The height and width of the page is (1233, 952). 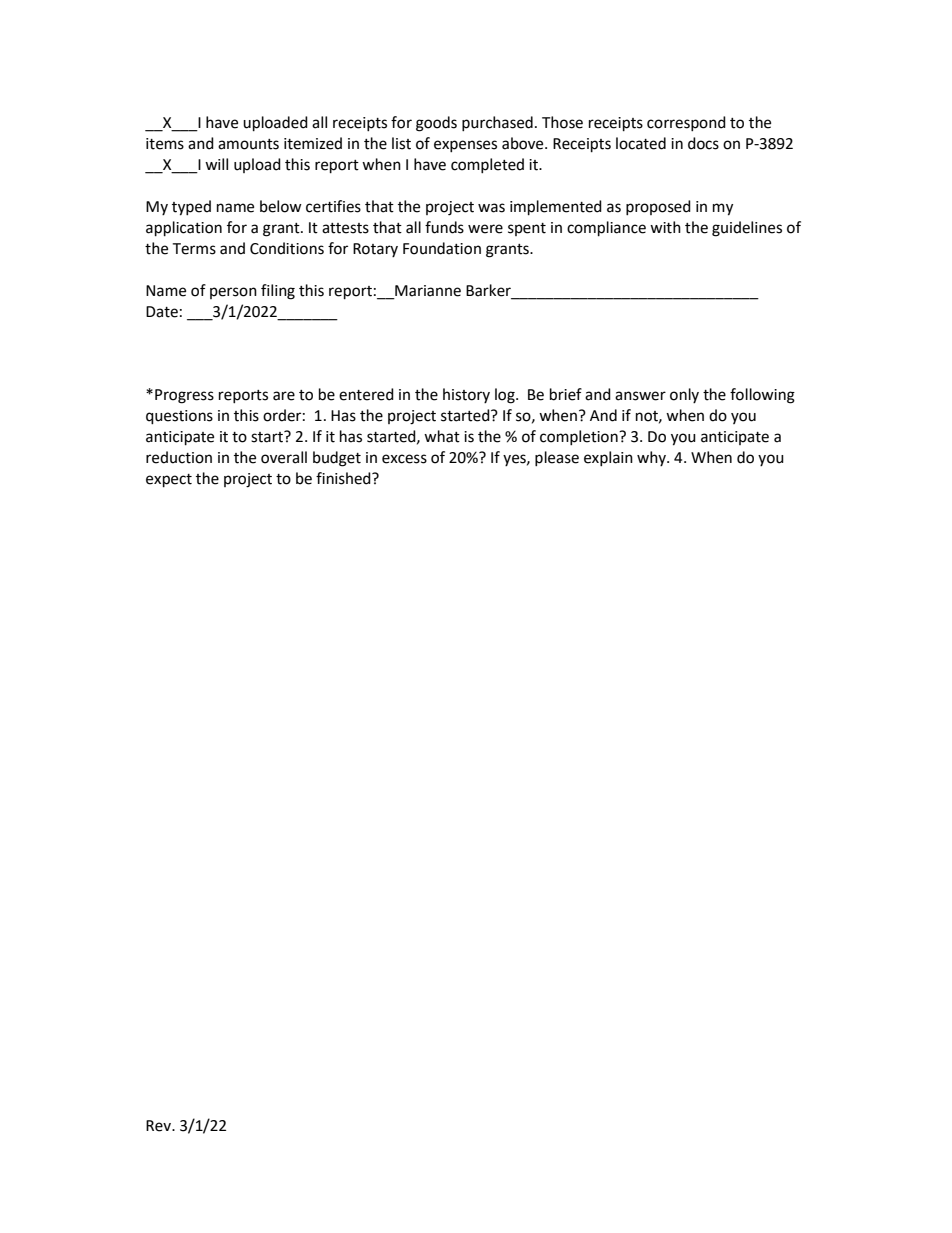 I want to click on finished, so click(x=344, y=478).
